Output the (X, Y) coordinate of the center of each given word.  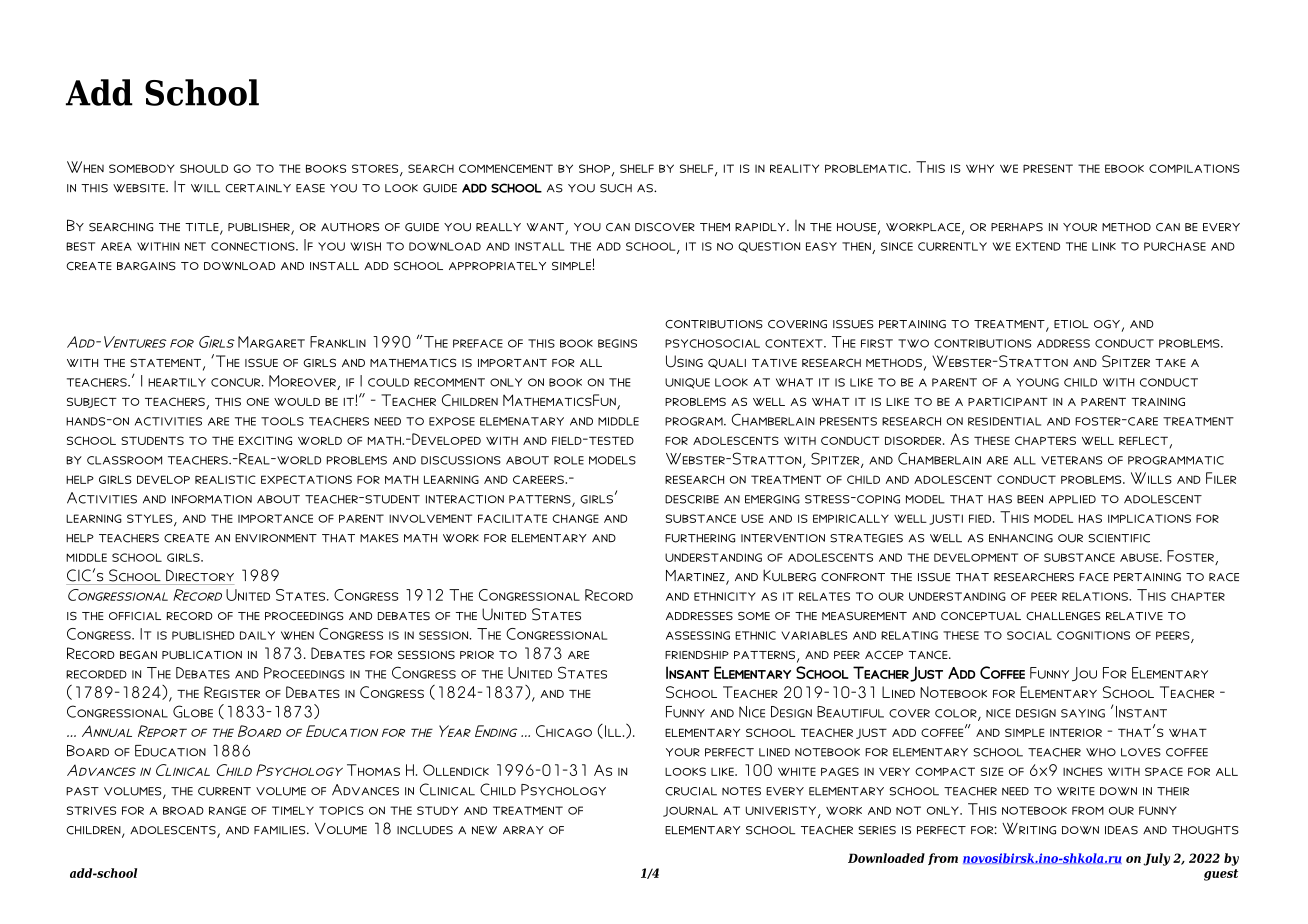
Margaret (271, 342)
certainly (258, 188)
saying (1083, 713)
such (616, 188)
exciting (265, 440)
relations (1096, 596)
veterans (1071, 460)
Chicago (564, 731)
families (281, 830)
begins (617, 343)
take (1170, 363)
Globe (193, 711)
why (980, 168)
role (569, 460)
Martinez (696, 577)
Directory (200, 575)
